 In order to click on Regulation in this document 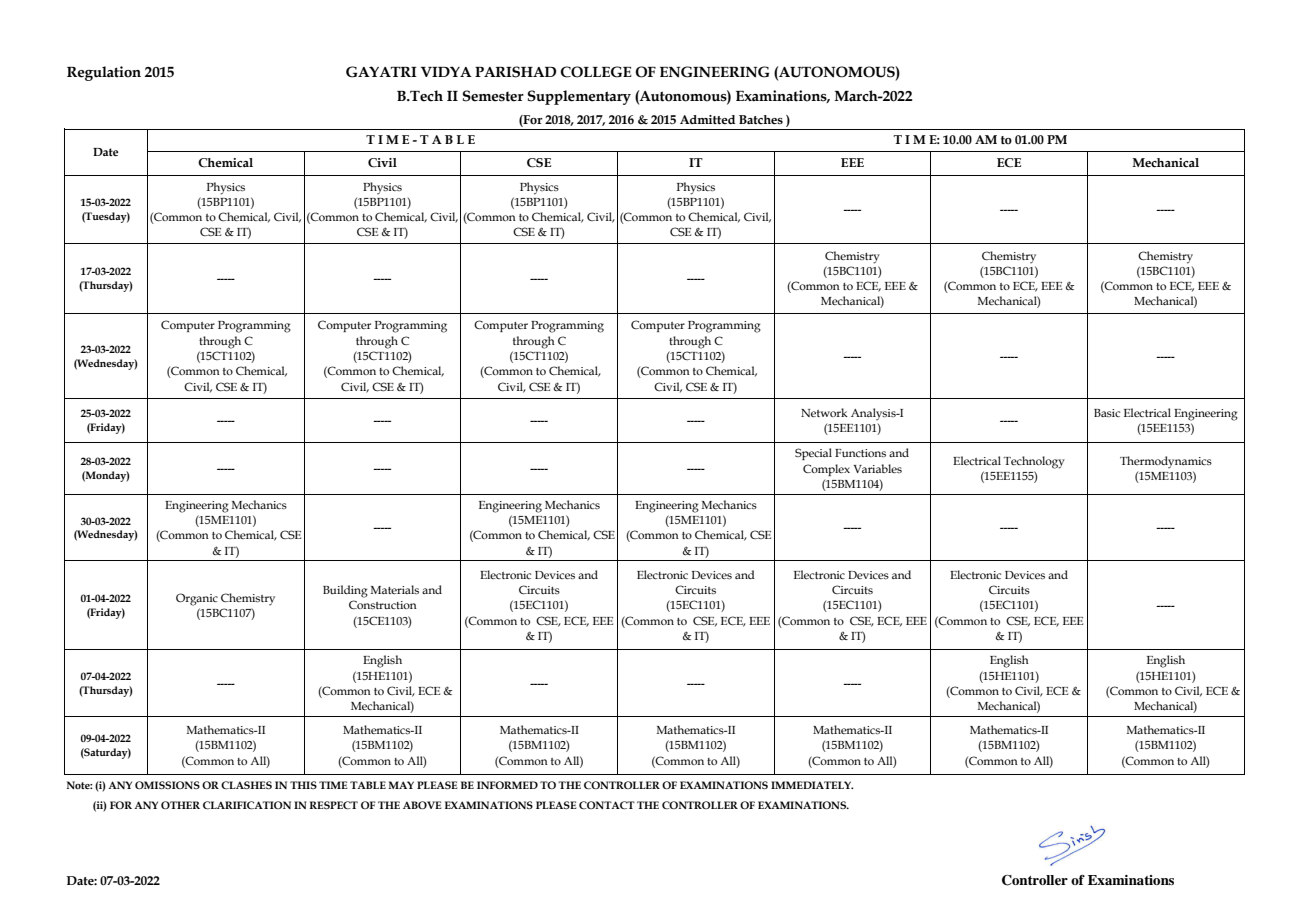, I will do `click(104, 73)`.
